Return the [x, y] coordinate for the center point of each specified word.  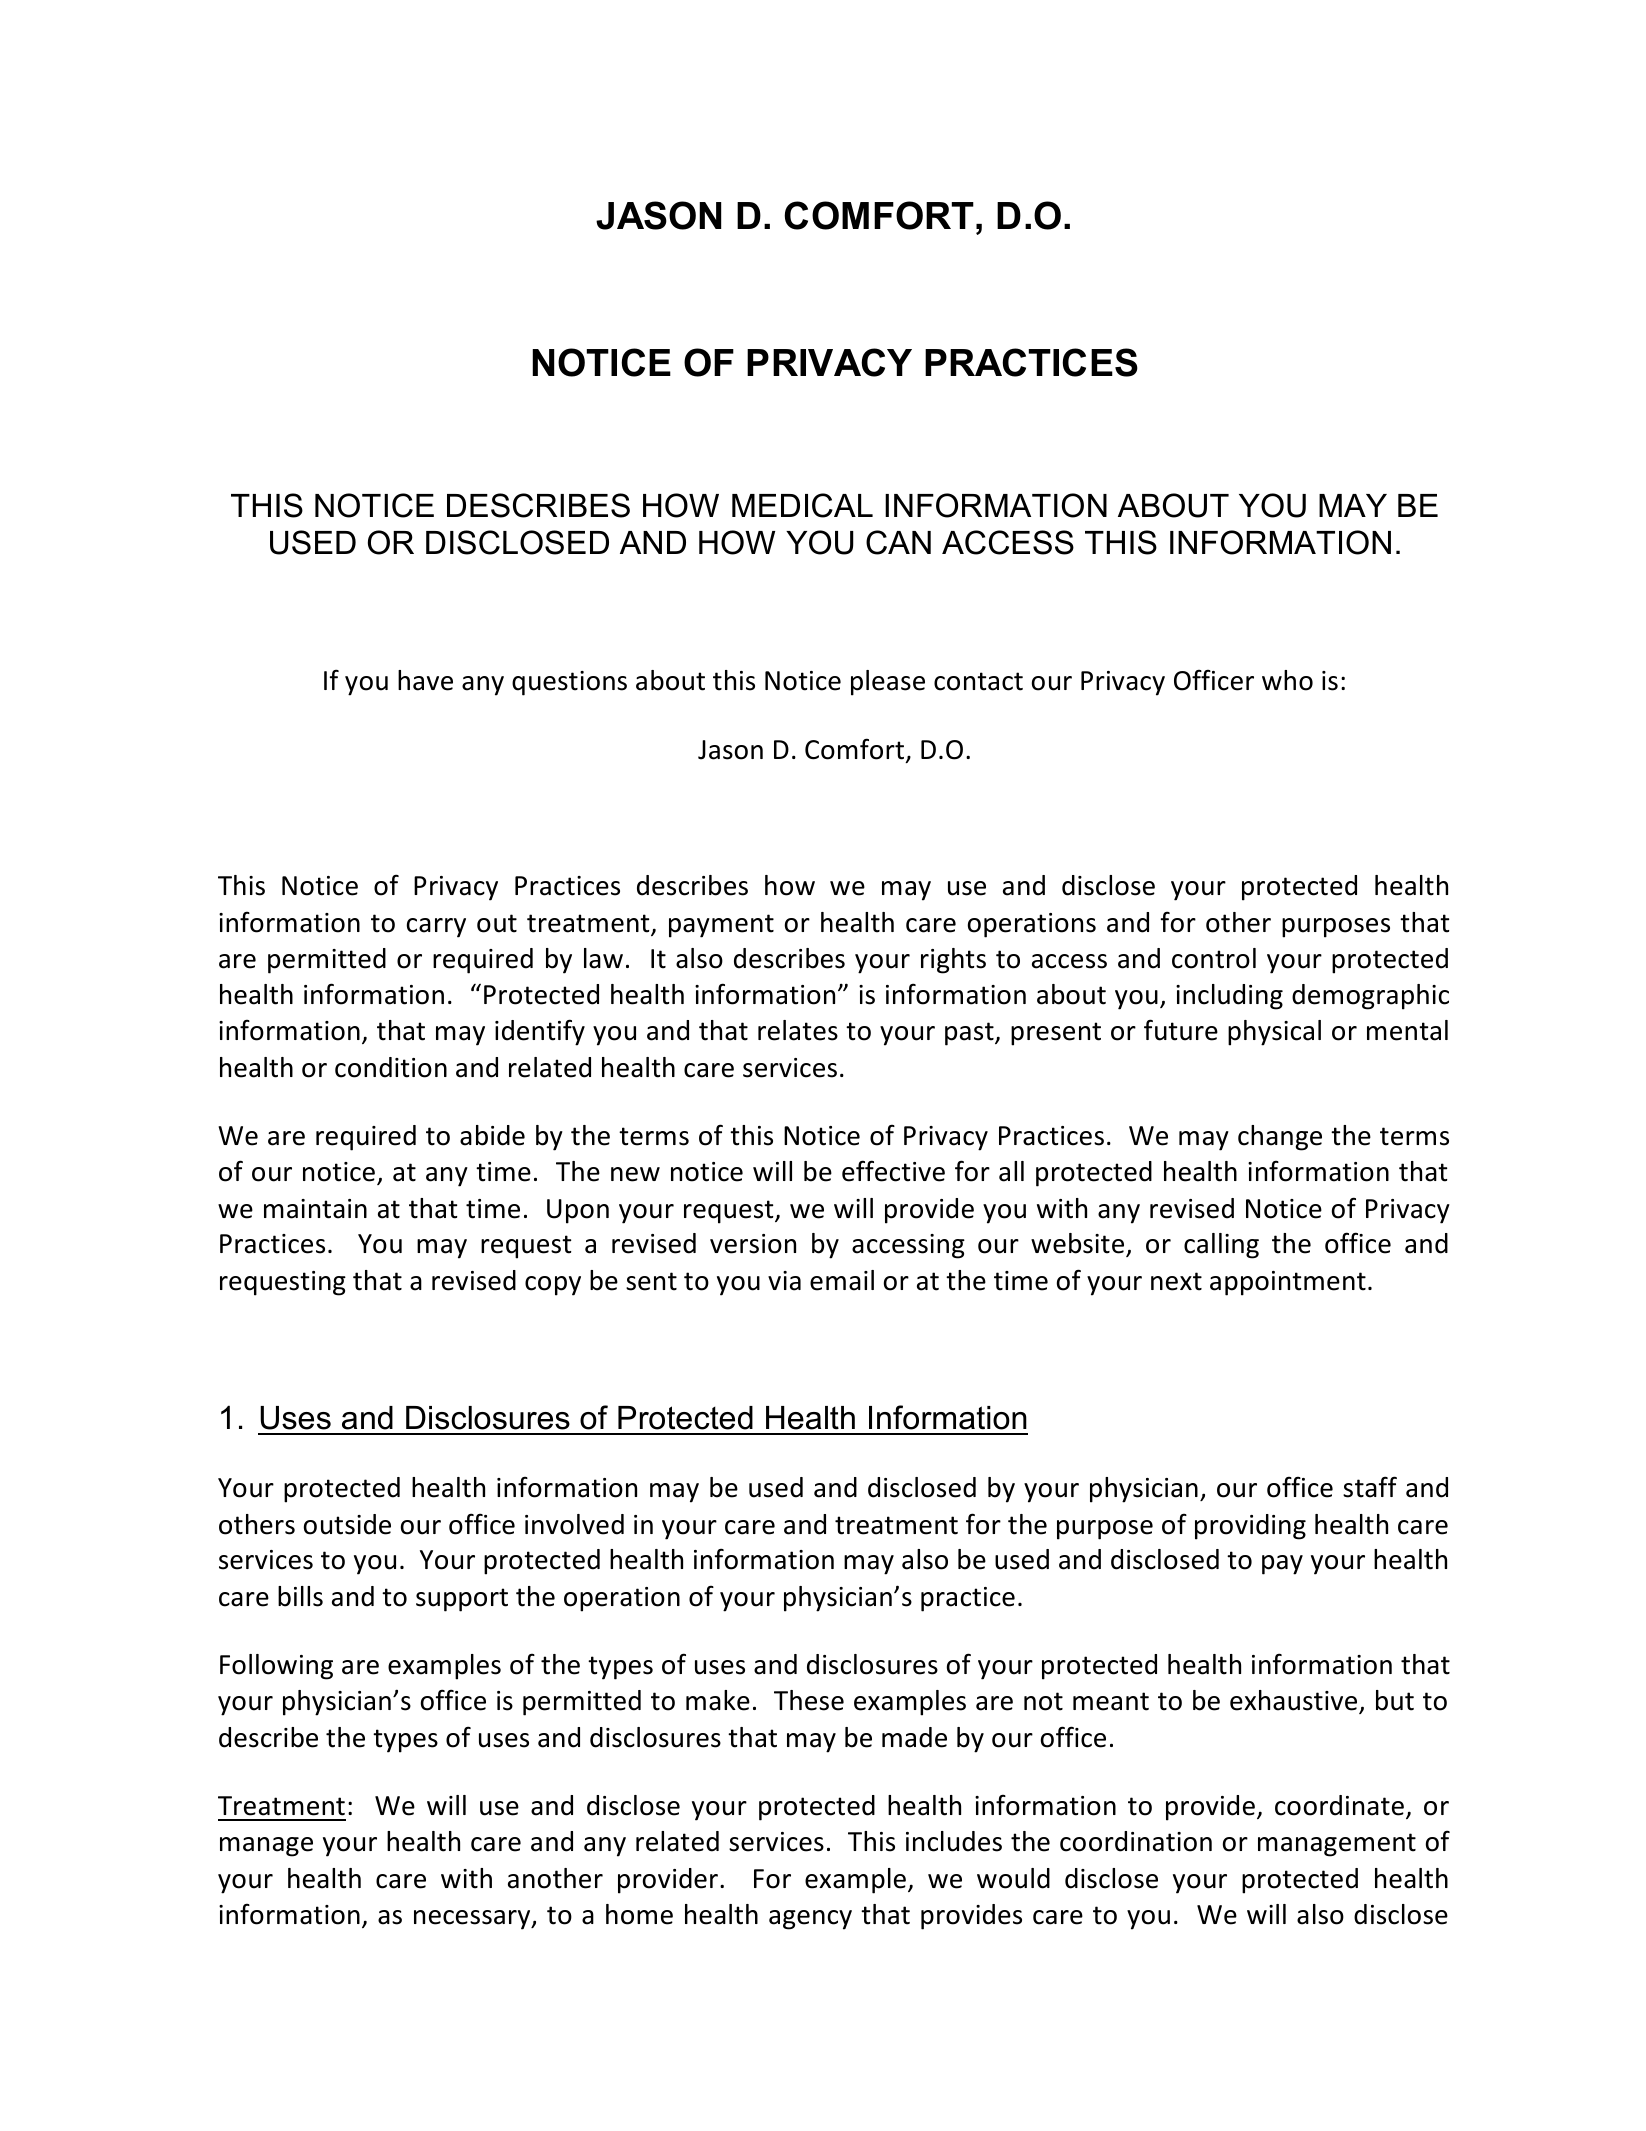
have [425, 680]
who [1287, 680]
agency [810, 1920]
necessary [473, 1920]
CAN [898, 542]
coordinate [1339, 1805]
